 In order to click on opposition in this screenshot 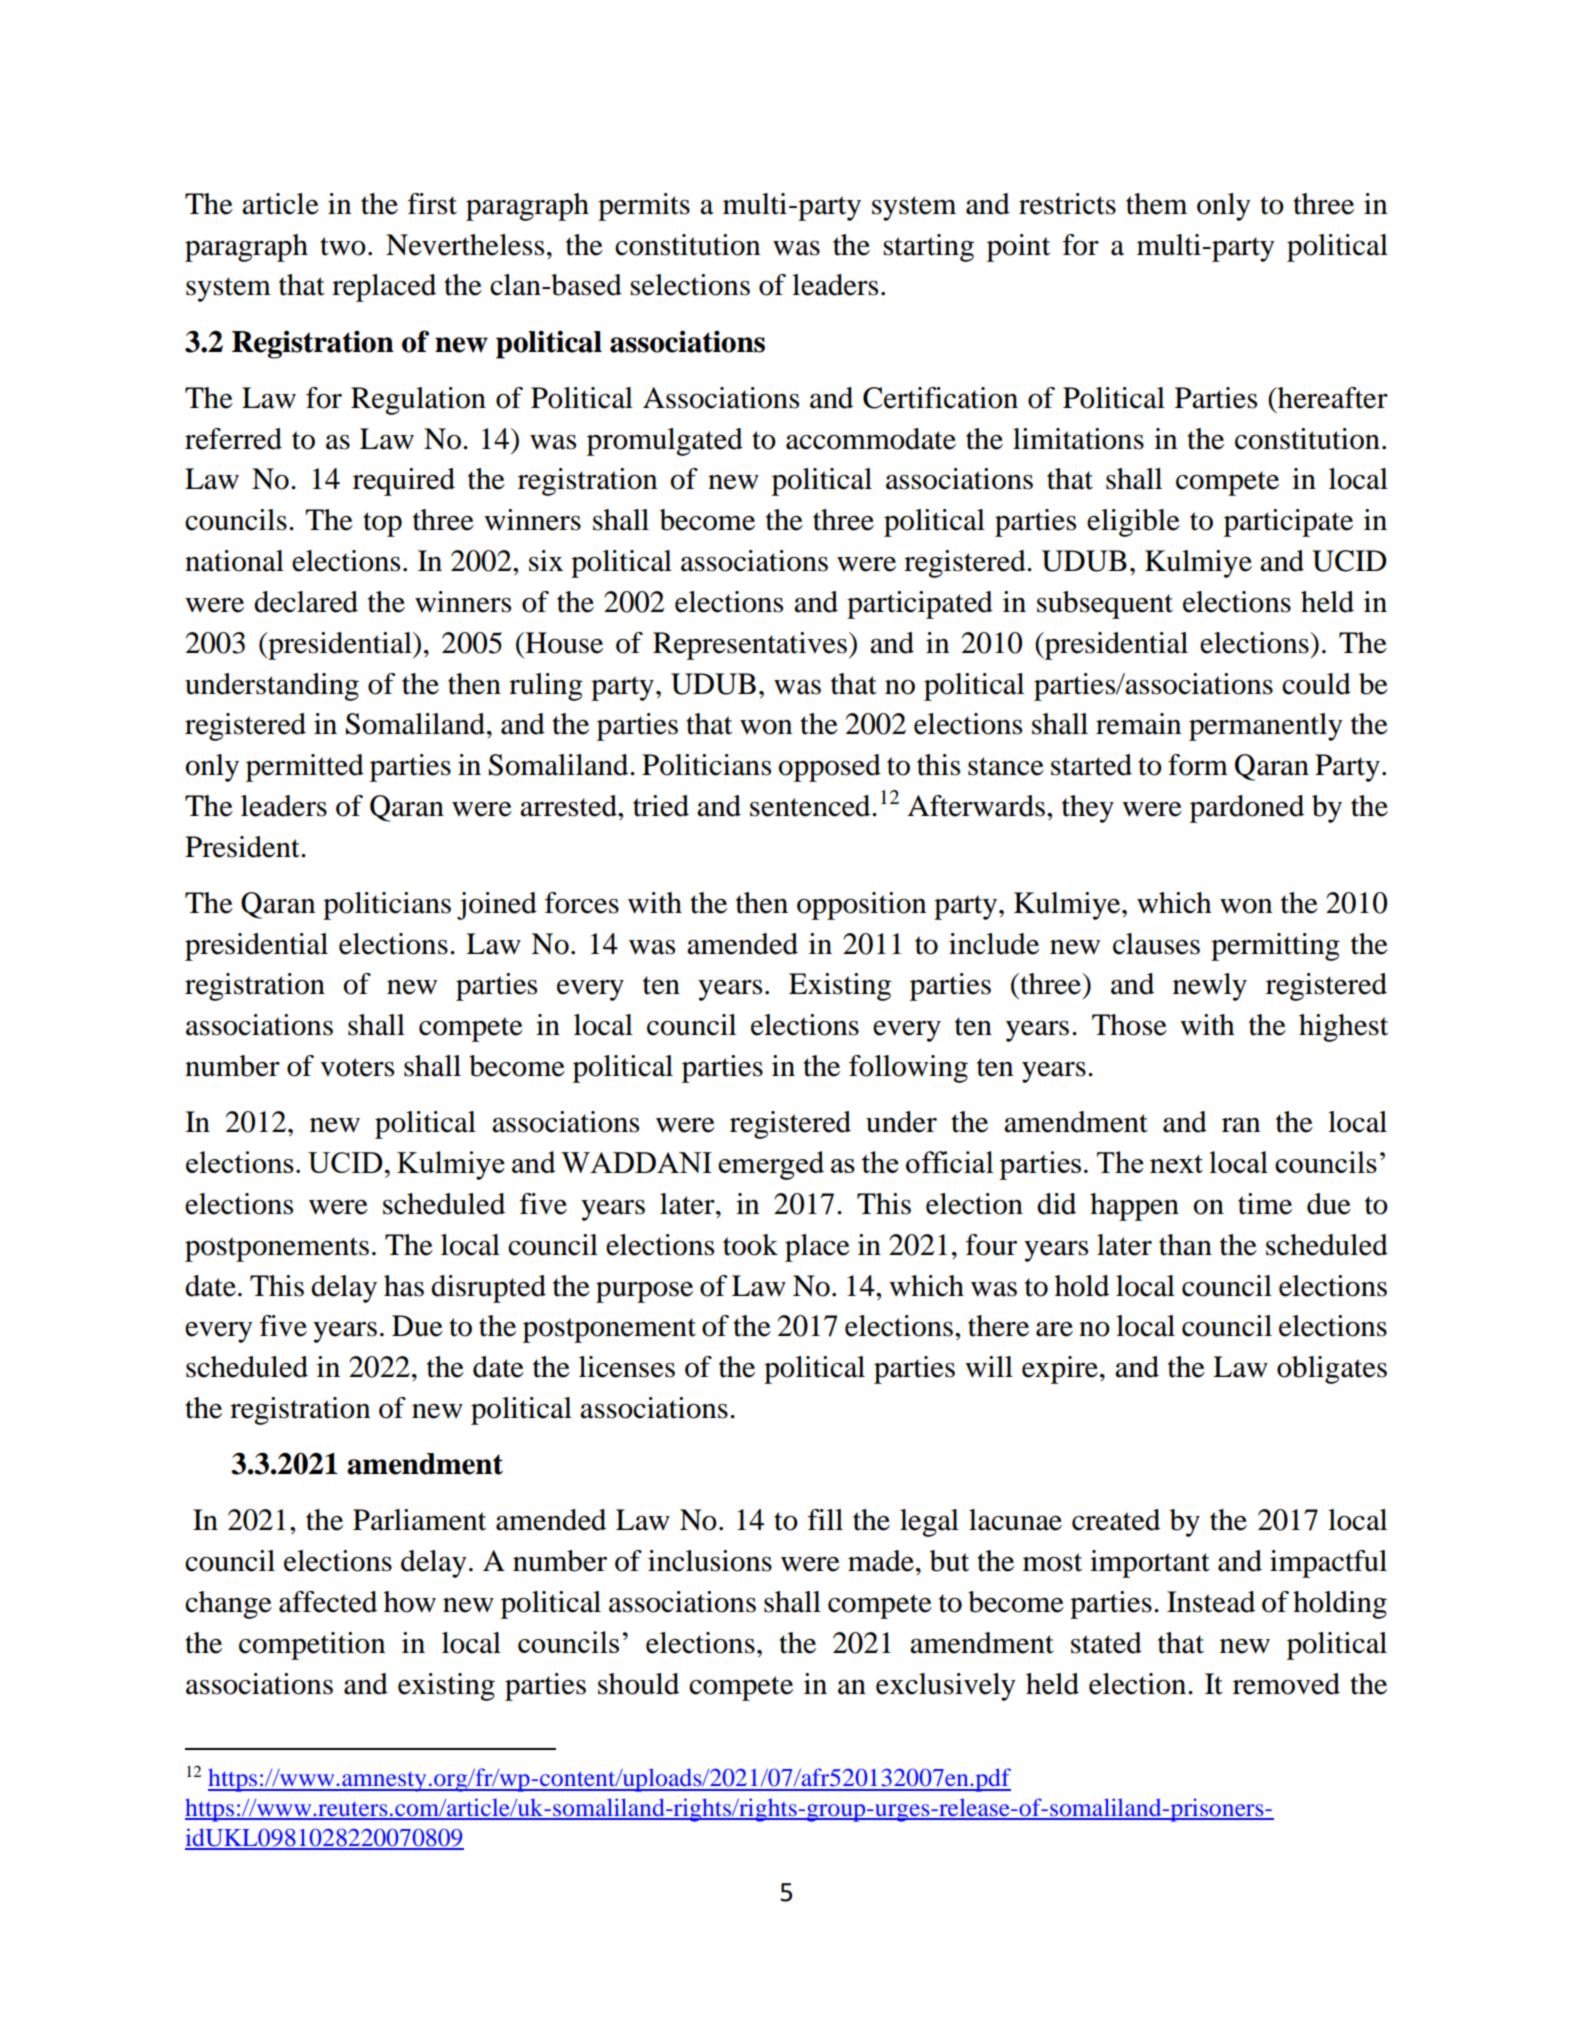, I will do `click(861, 906)`.
